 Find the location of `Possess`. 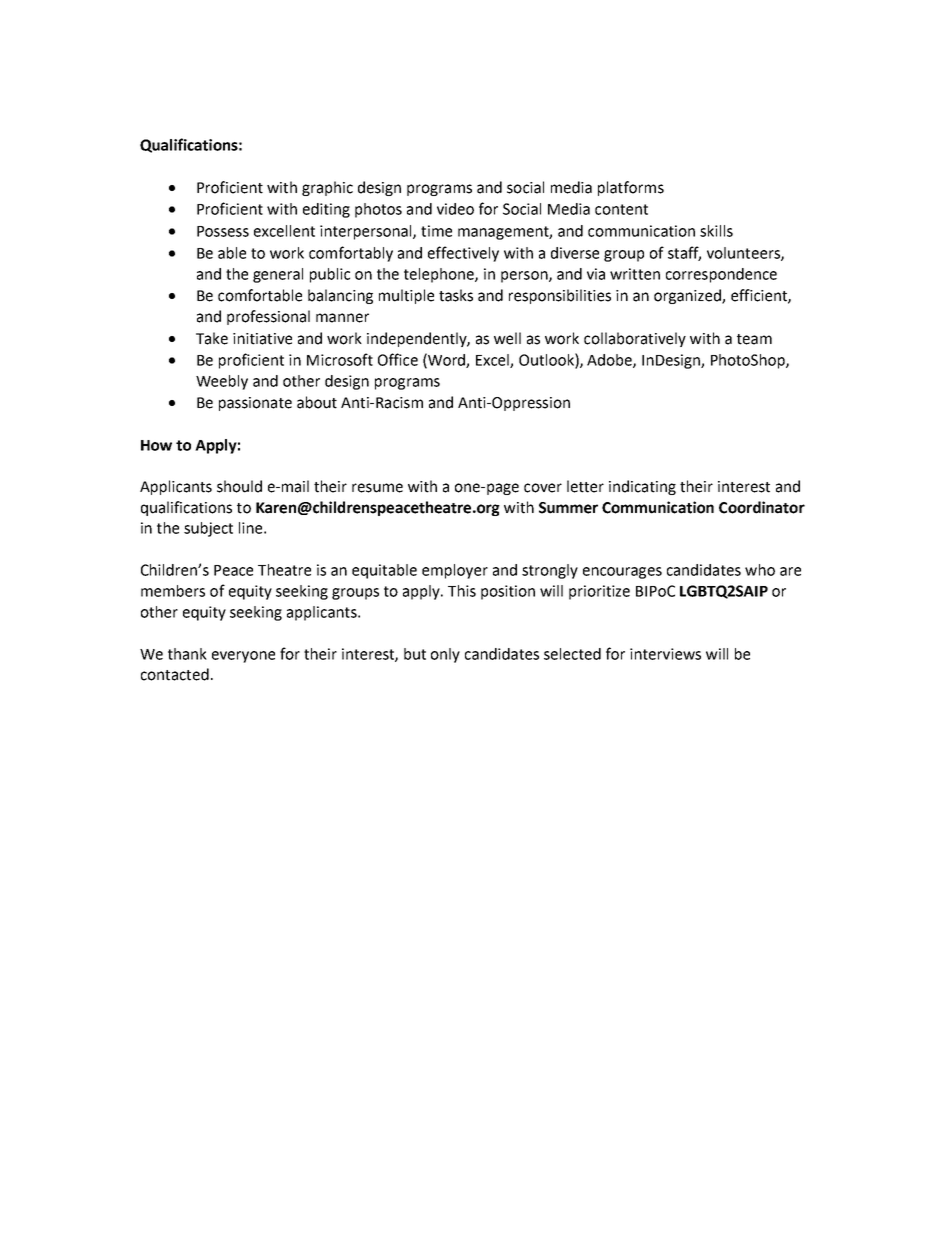

Possess is located at coordinates (223, 231).
